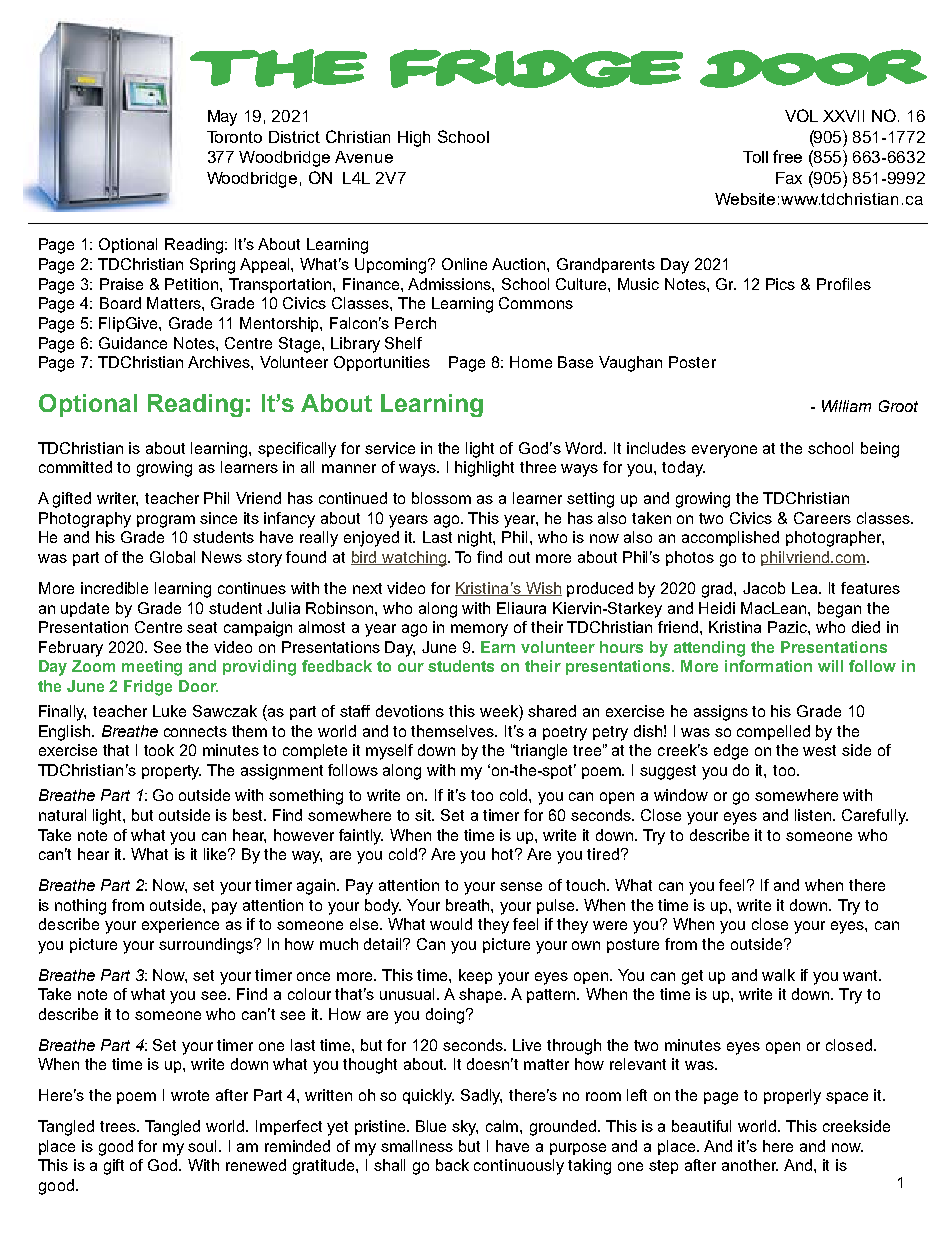  What do you see at coordinates (768, 666) in the screenshot?
I see `information` at bounding box center [768, 666].
